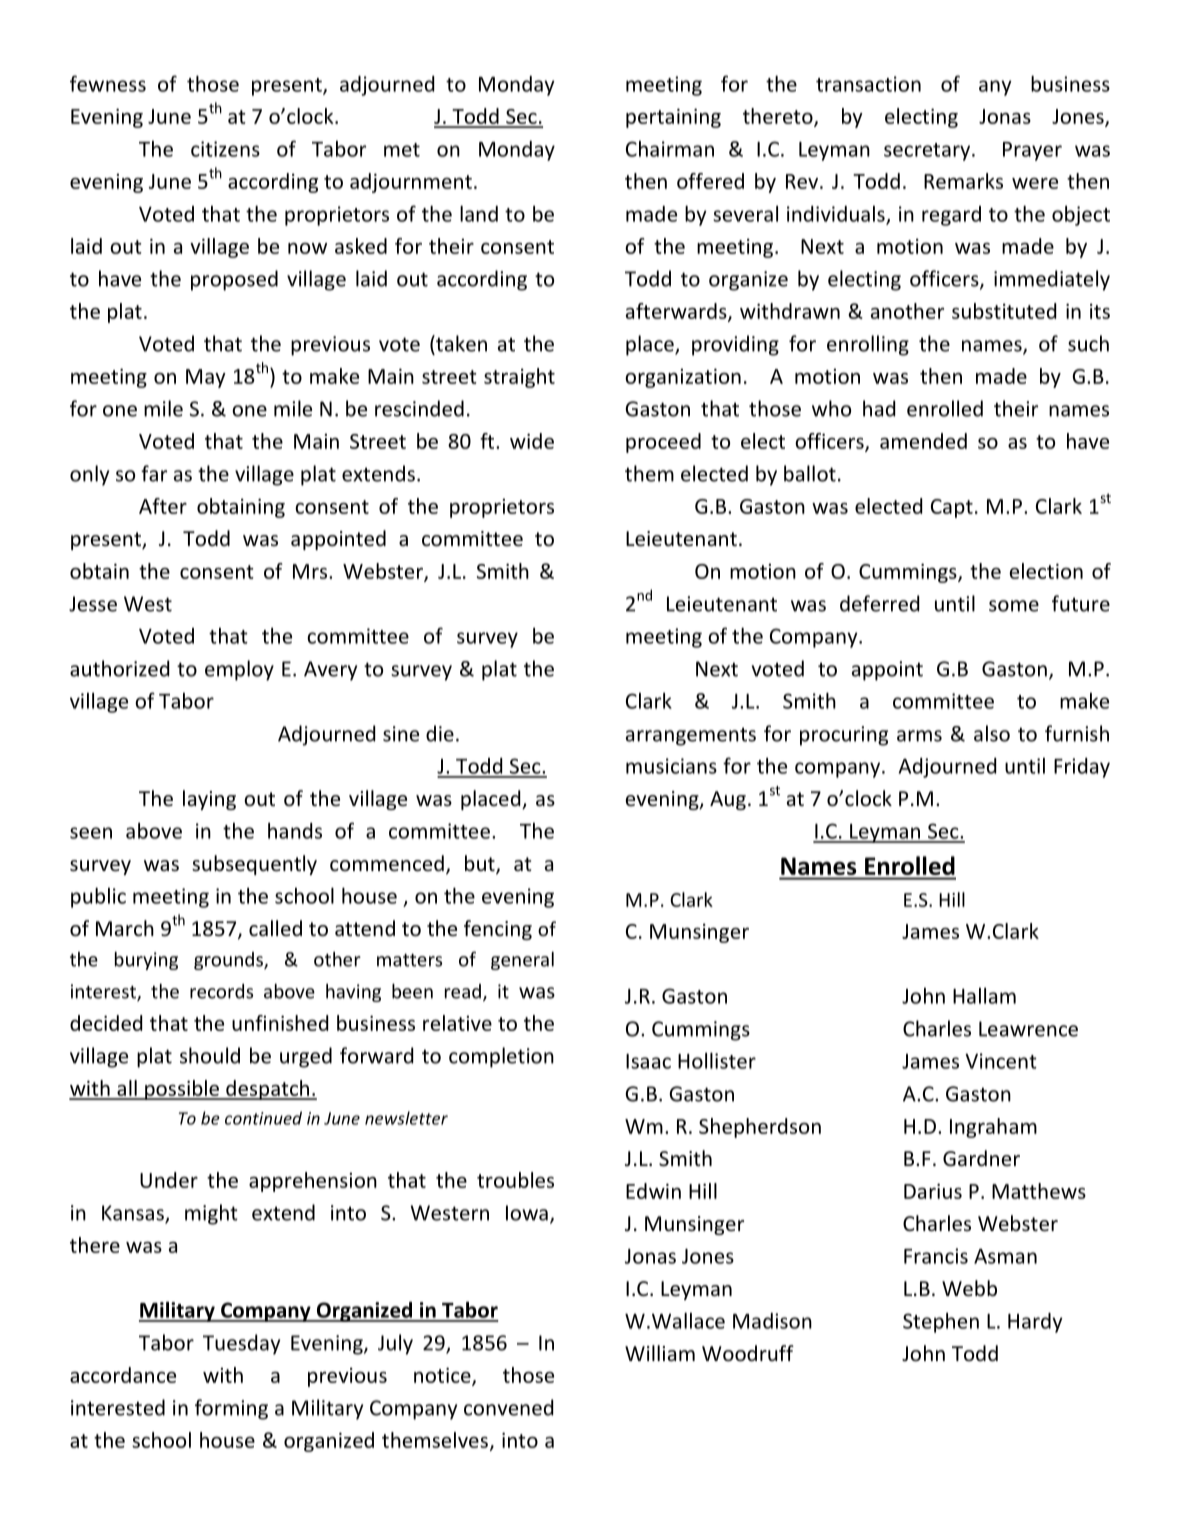 Image resolution: width=1180 pixels, height=1527 pixels. I want to click on Stephen, so click(941, 1322).
